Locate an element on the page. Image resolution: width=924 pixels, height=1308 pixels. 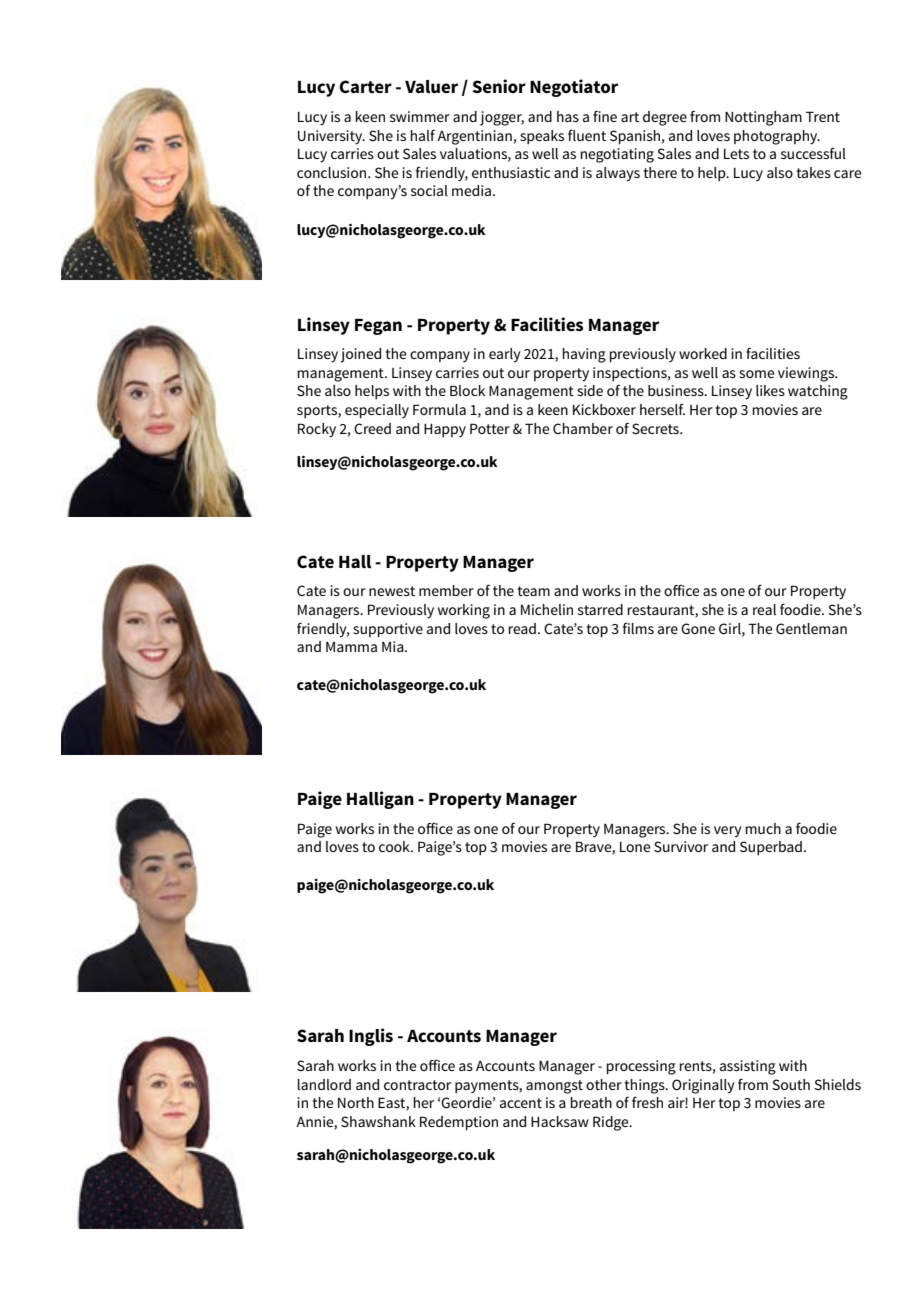
has is located at coordinates (568, 116).
